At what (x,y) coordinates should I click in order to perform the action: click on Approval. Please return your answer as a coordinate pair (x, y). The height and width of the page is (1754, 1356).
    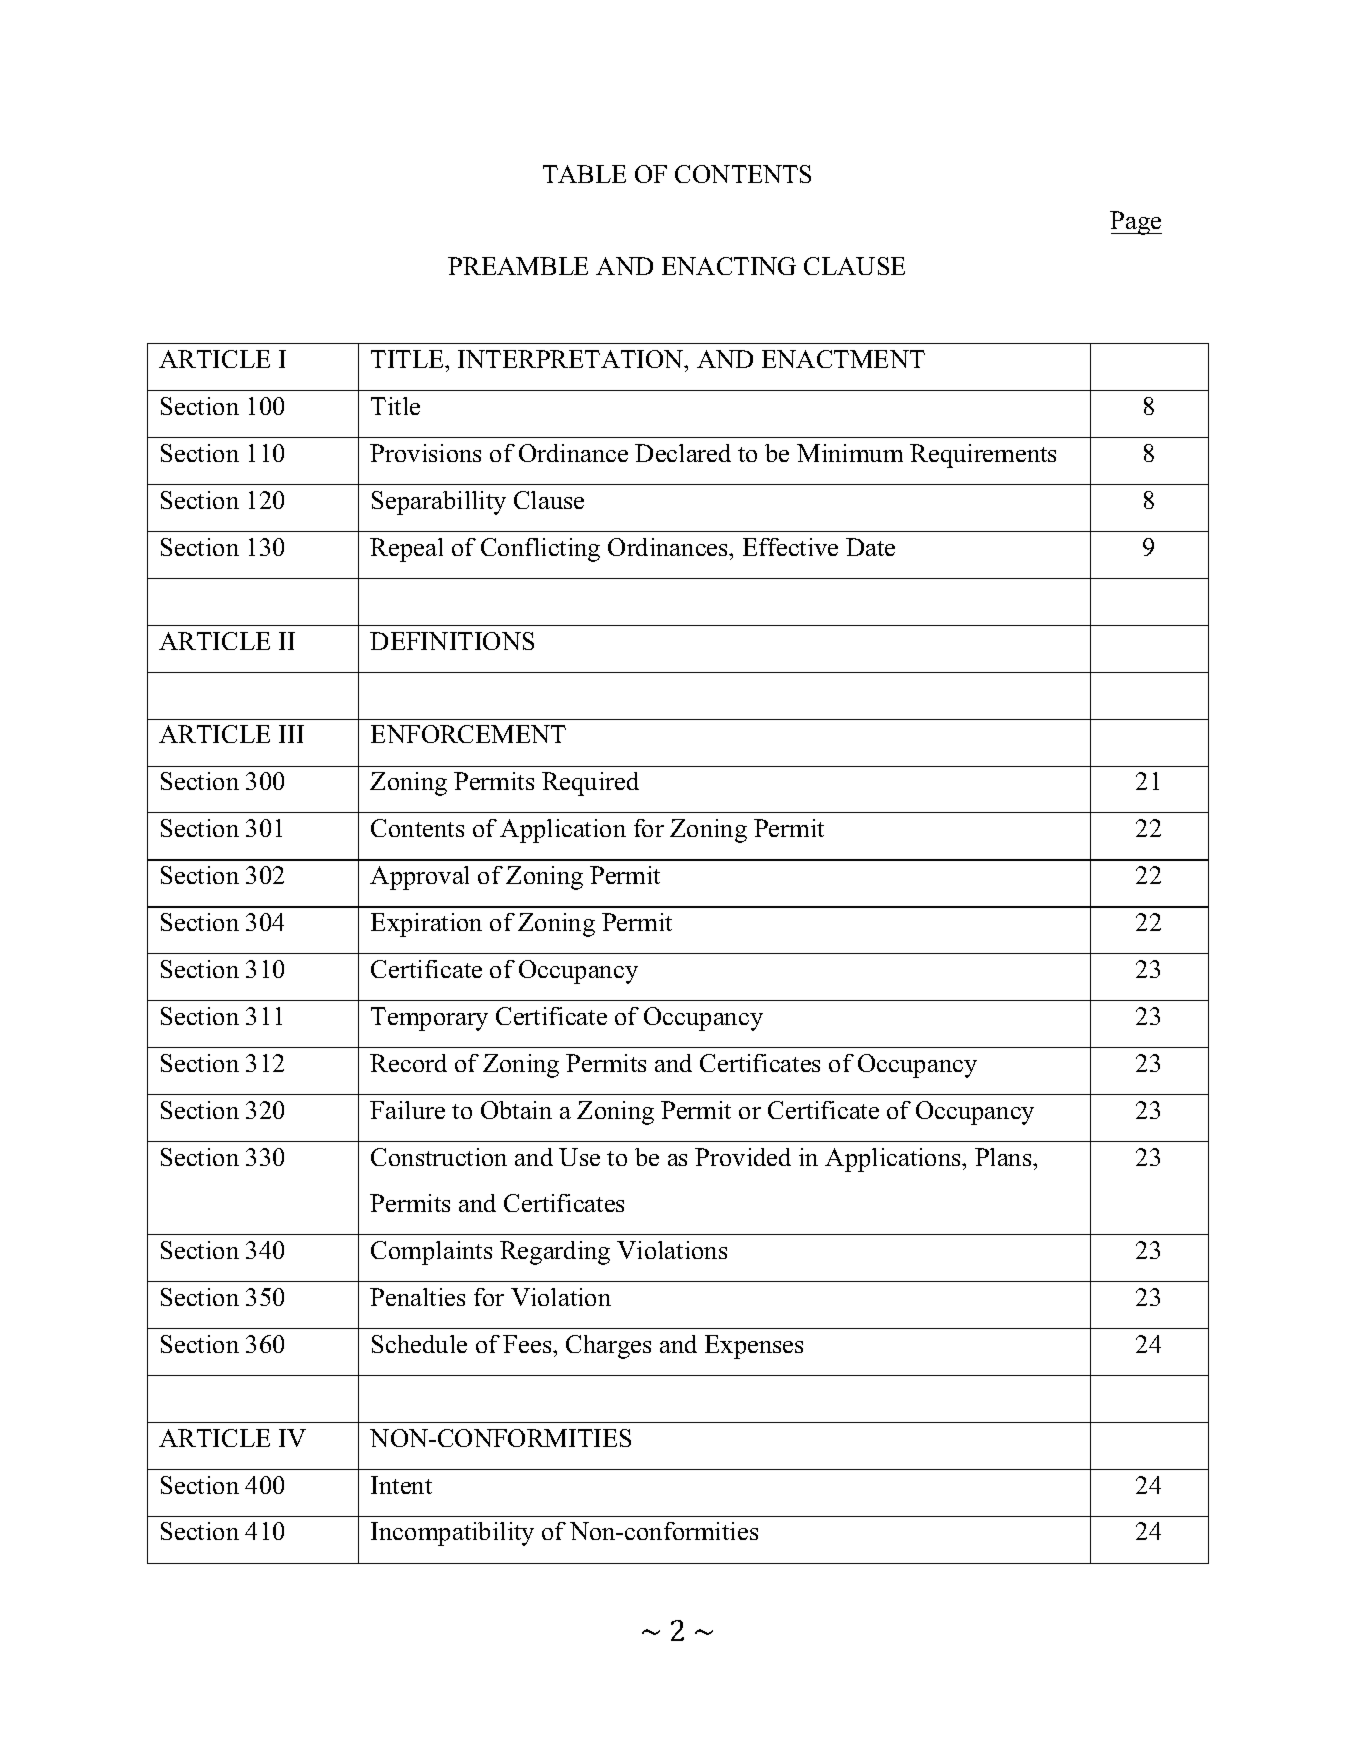
    Looking at the image, I should click on (419, 878).
